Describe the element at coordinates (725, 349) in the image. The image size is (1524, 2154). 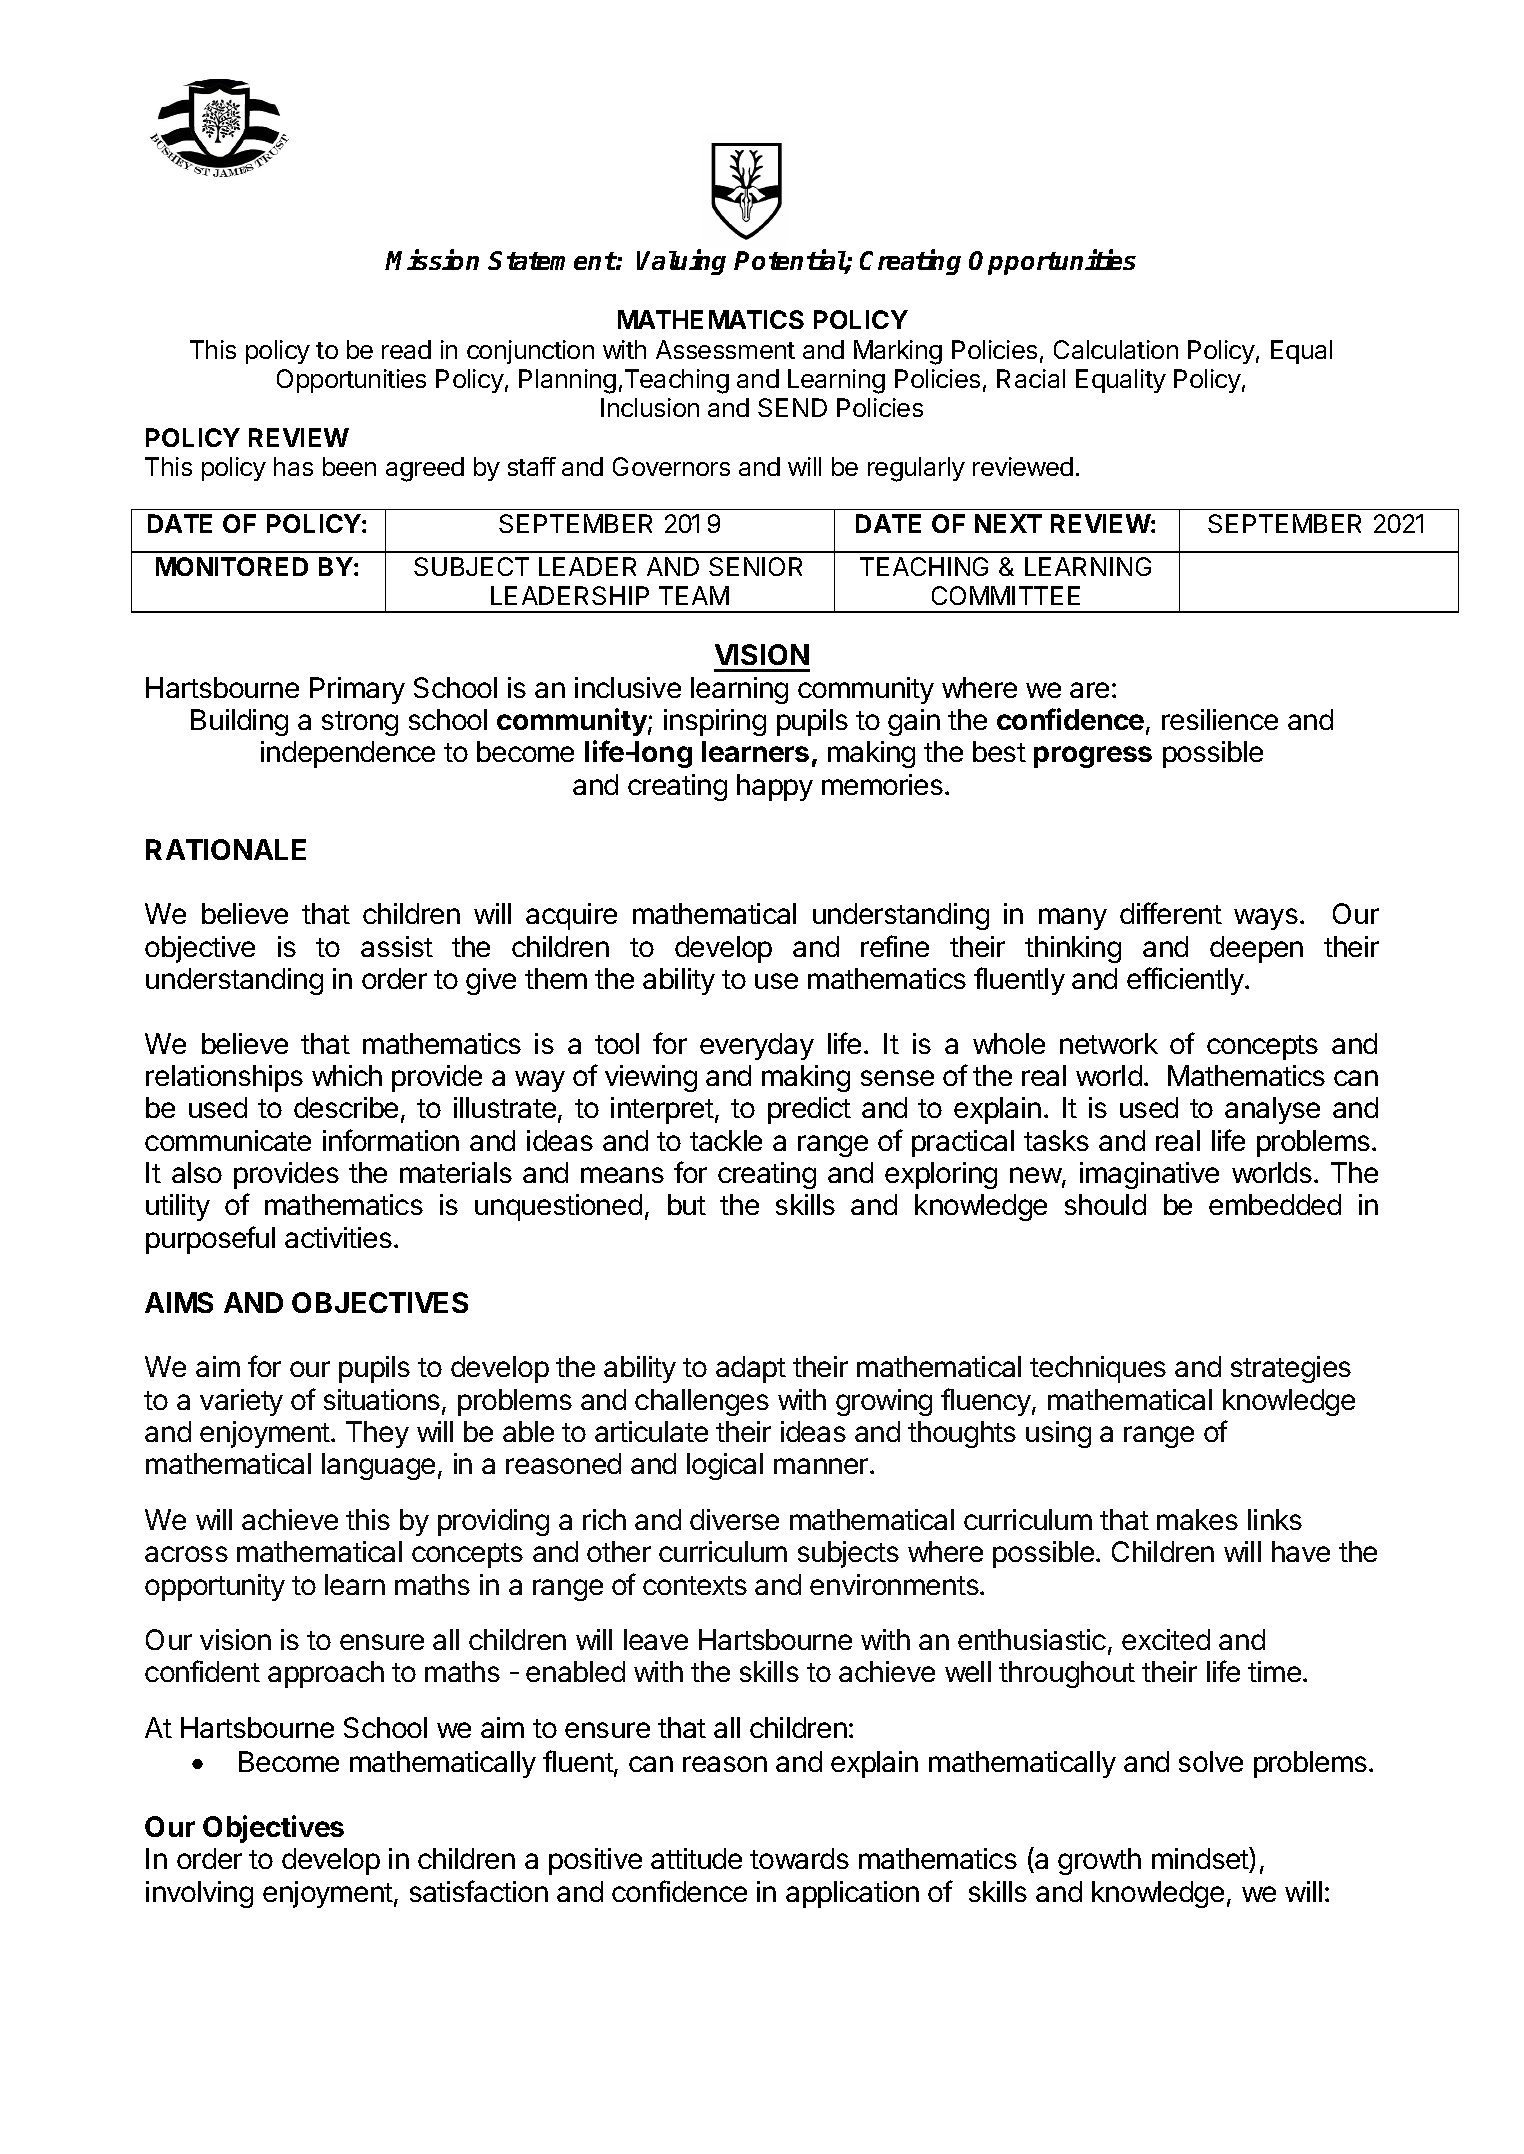
I see `Assessment` at that location.
